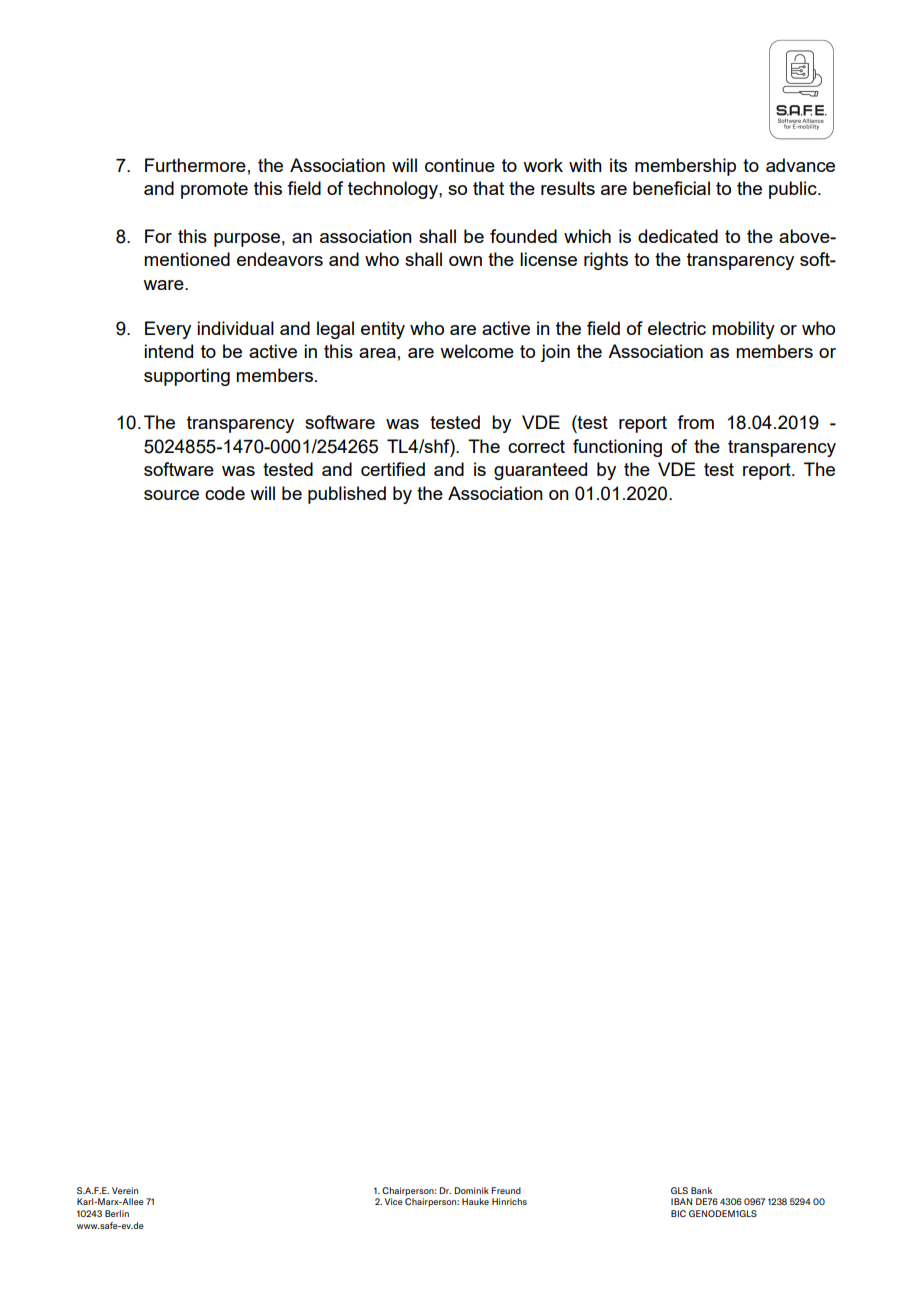 The height and width of the screenshot is (1308, 924). What do you see at coordinates (125, 1190) in the screenshot?
I see `Verein` at bounding box center [125, 1190].
